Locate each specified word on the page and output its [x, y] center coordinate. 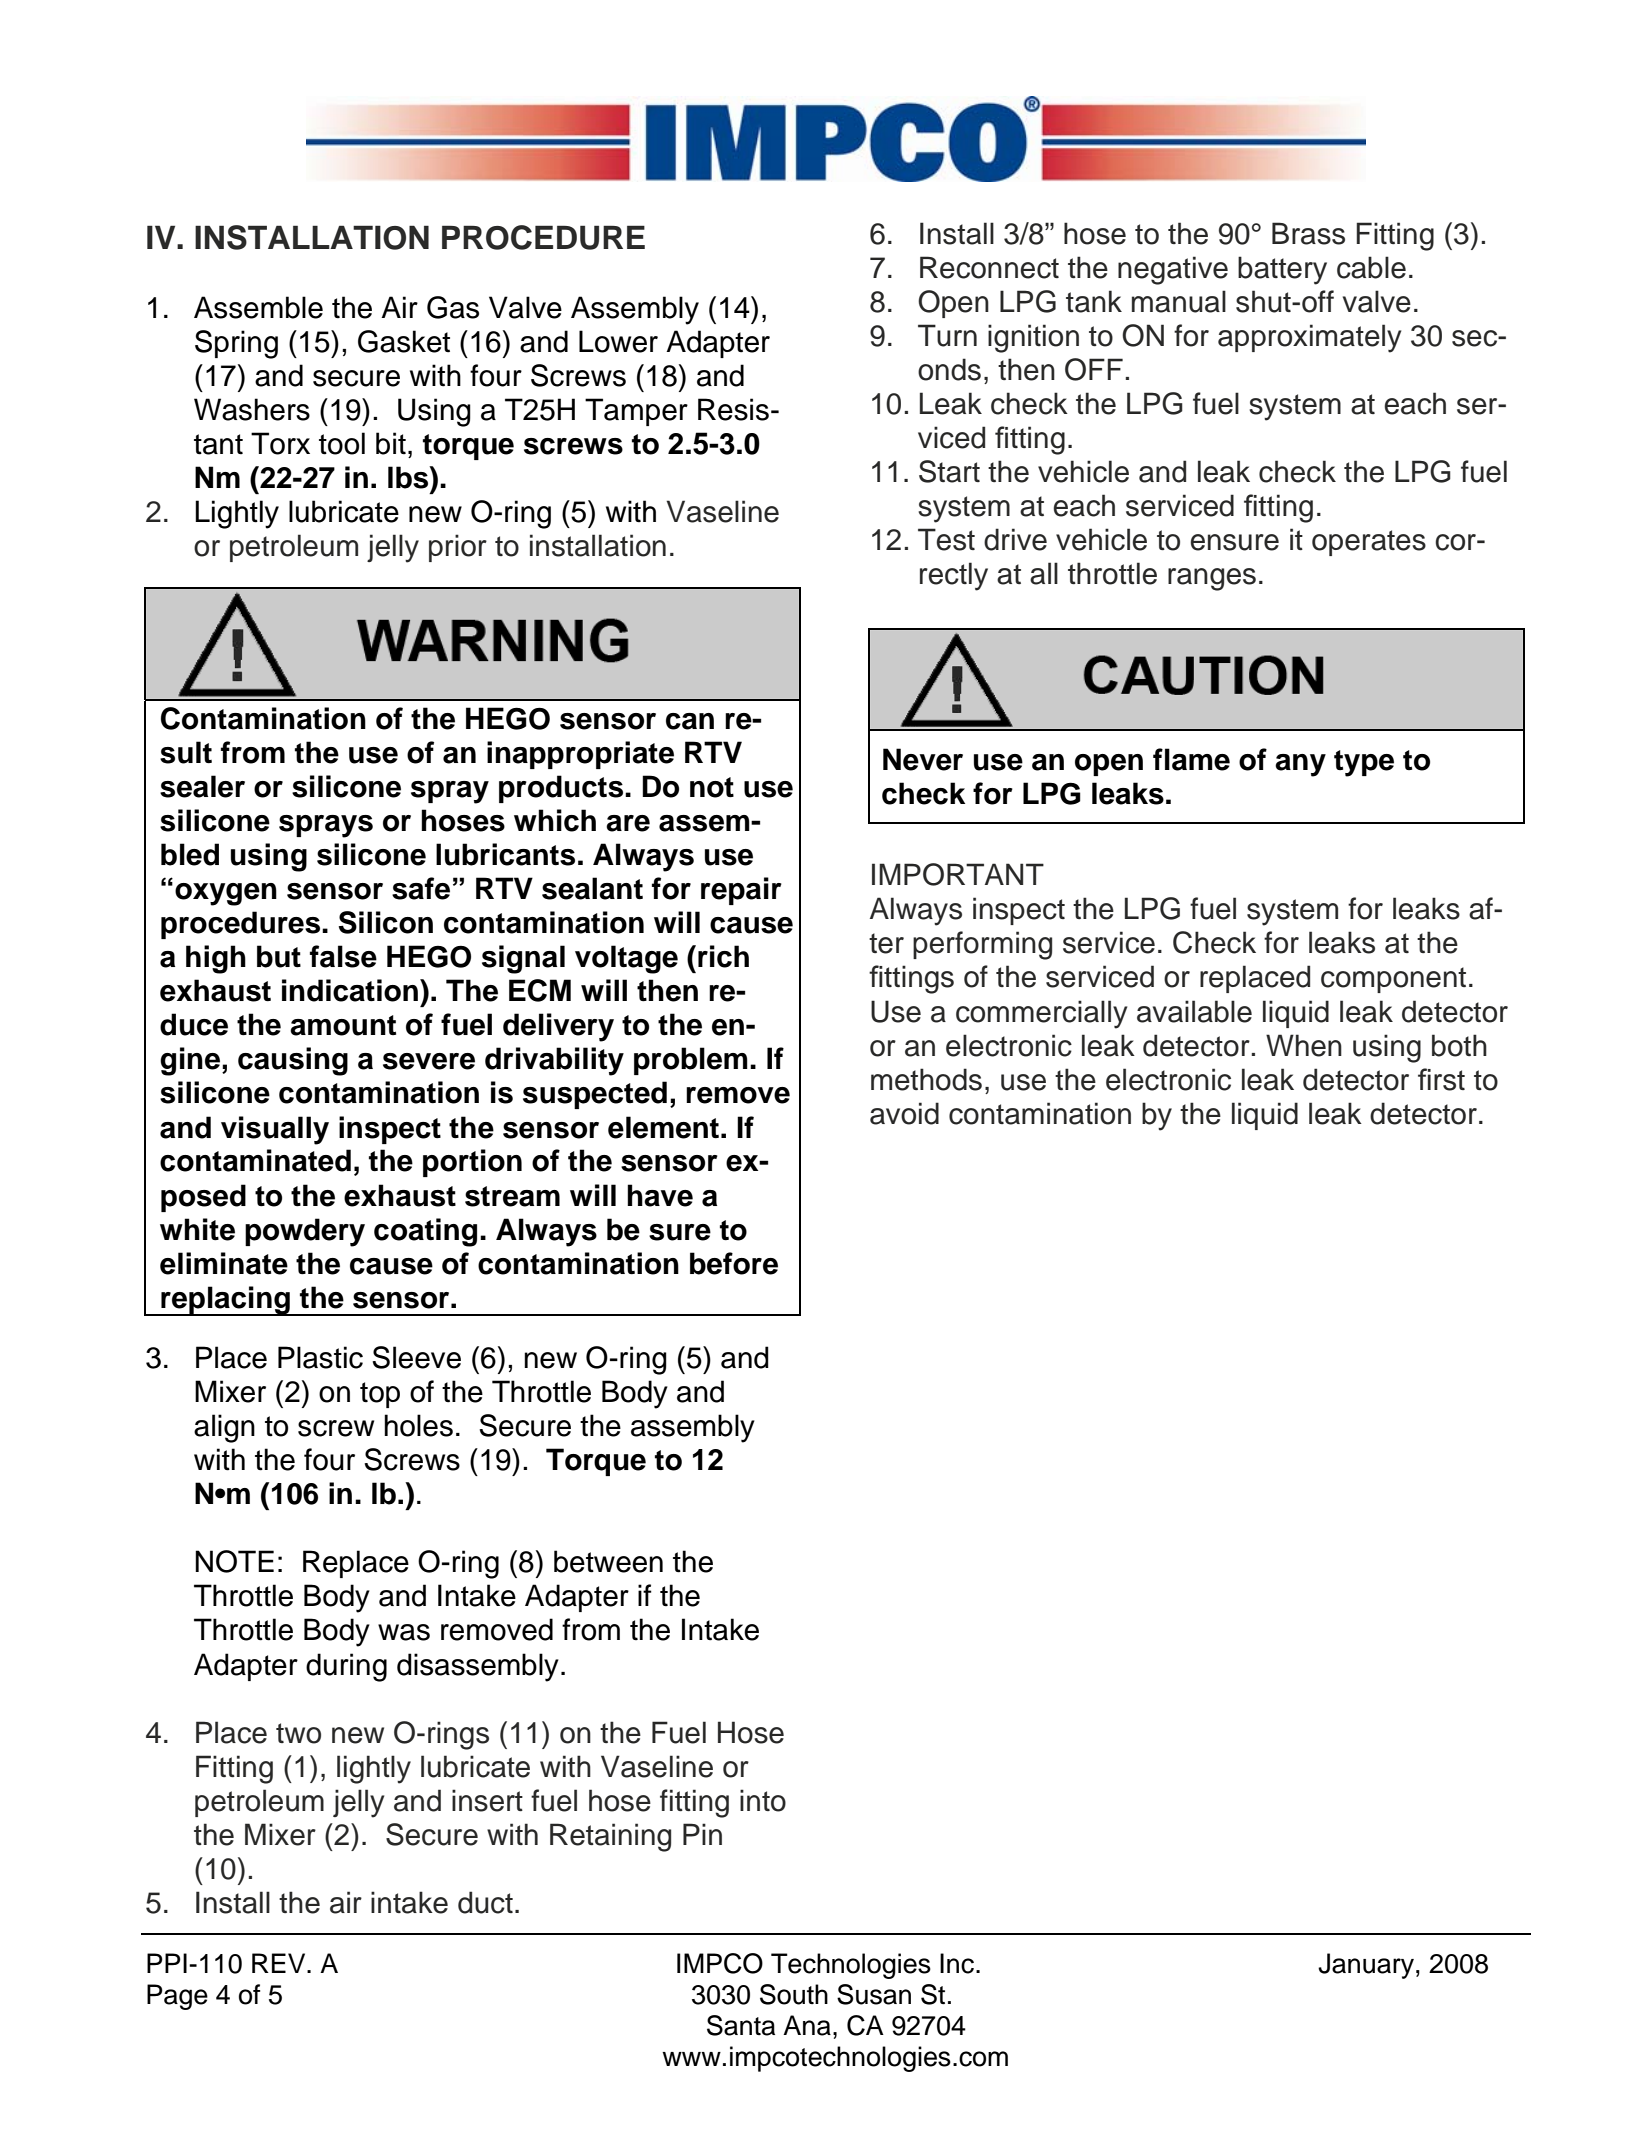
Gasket [404, 341]
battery [1282, 270]
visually [275, 1130]
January [1366, 1966]
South [794, 1994]
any [1300, 765]
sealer [202, 786]
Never [923, 759]
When [1304, 1045]
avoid [904, 1113]
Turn [947, 335]
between [608, 1561]
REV [280, 1963]
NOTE [234, 1561]
